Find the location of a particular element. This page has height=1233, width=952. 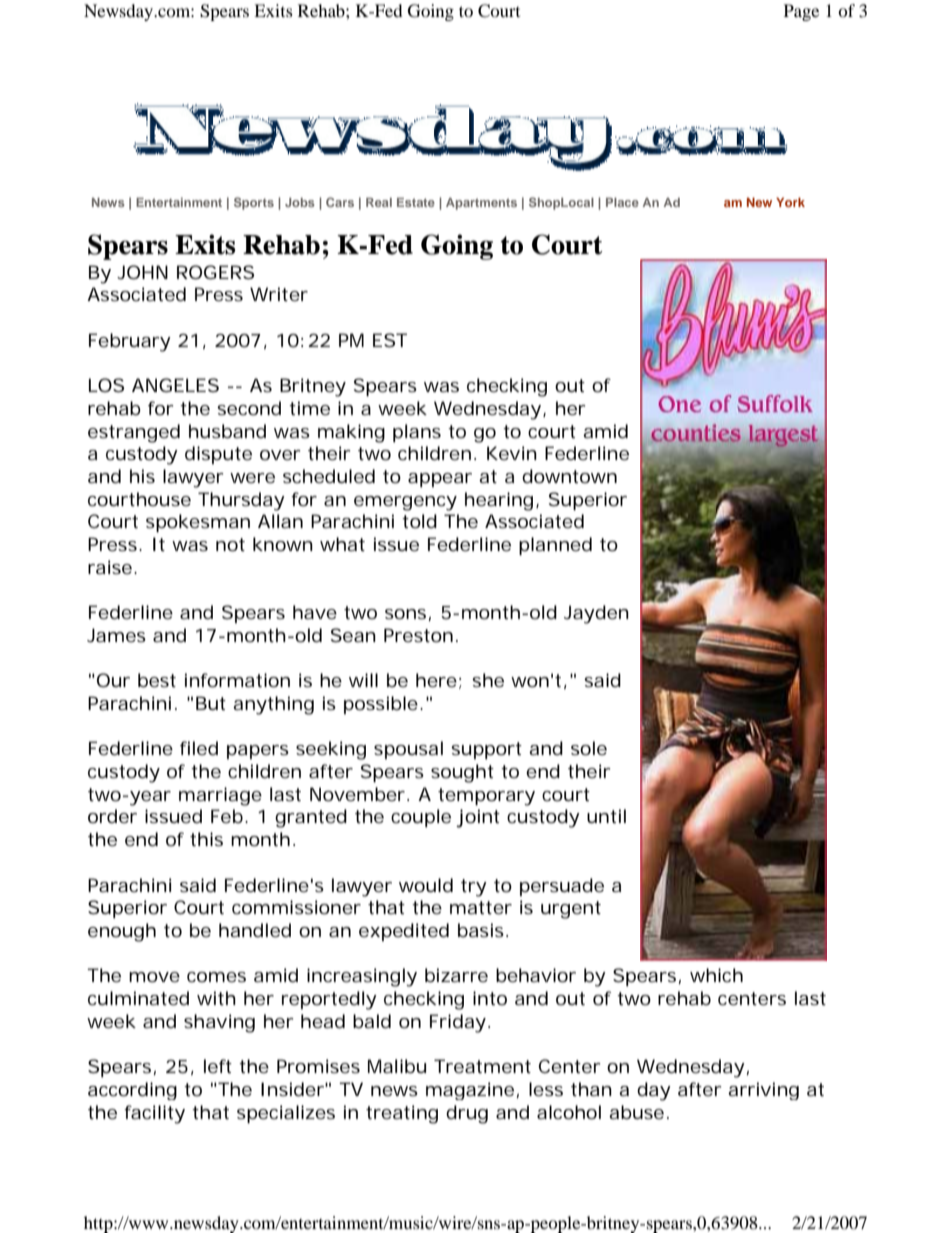

this is located at coordinates (206, 839).
